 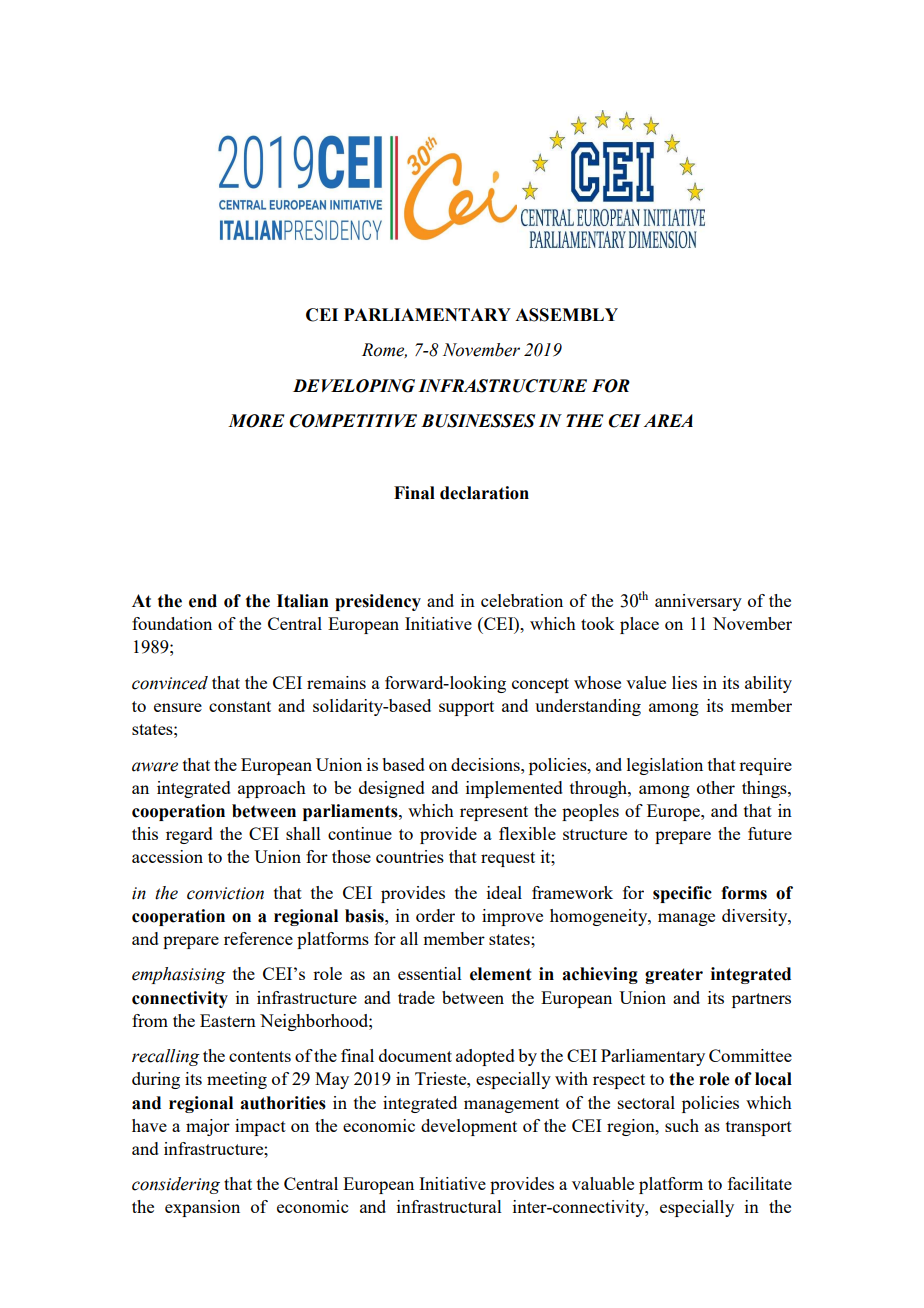 I want to click on declaration, so click(x=484, y=493).
